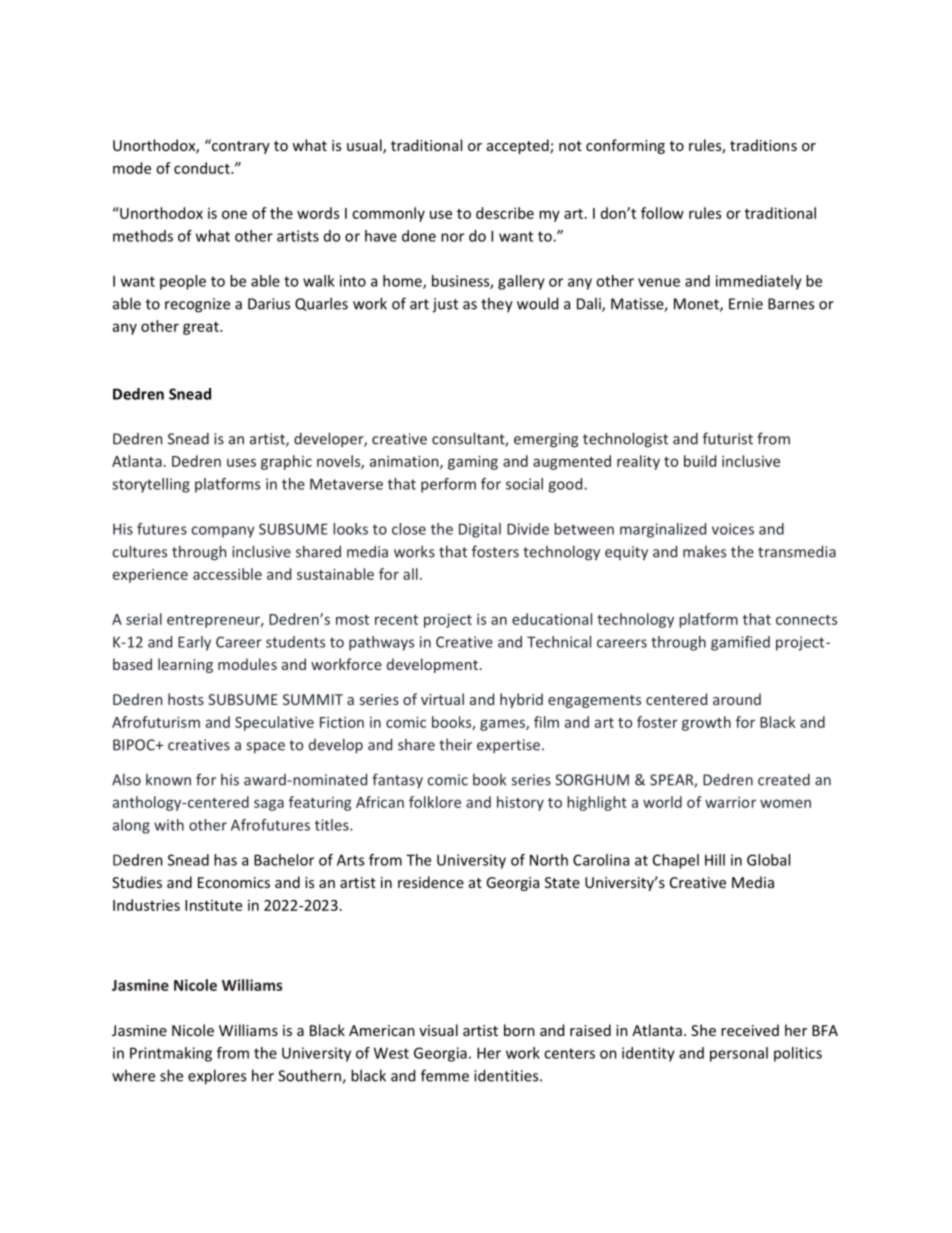 This document has height=1233, width=952. Describe the element at coordinates (171, 1054) in the document. I see `Printmaking` at that location.
